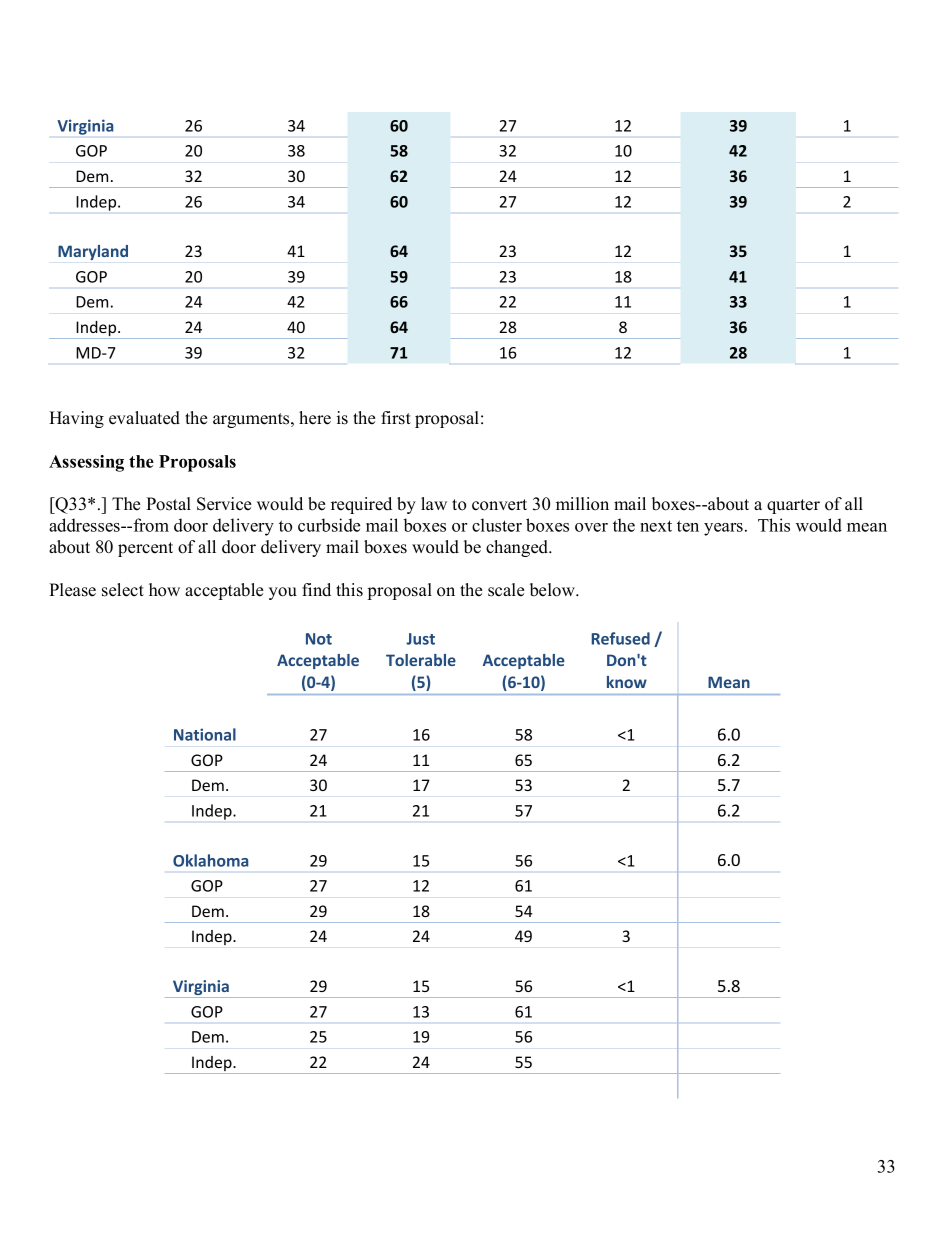  What do you see at coordinates (205, 734) in the screenshot?
I see `National` at bounding box center [205, 734].
